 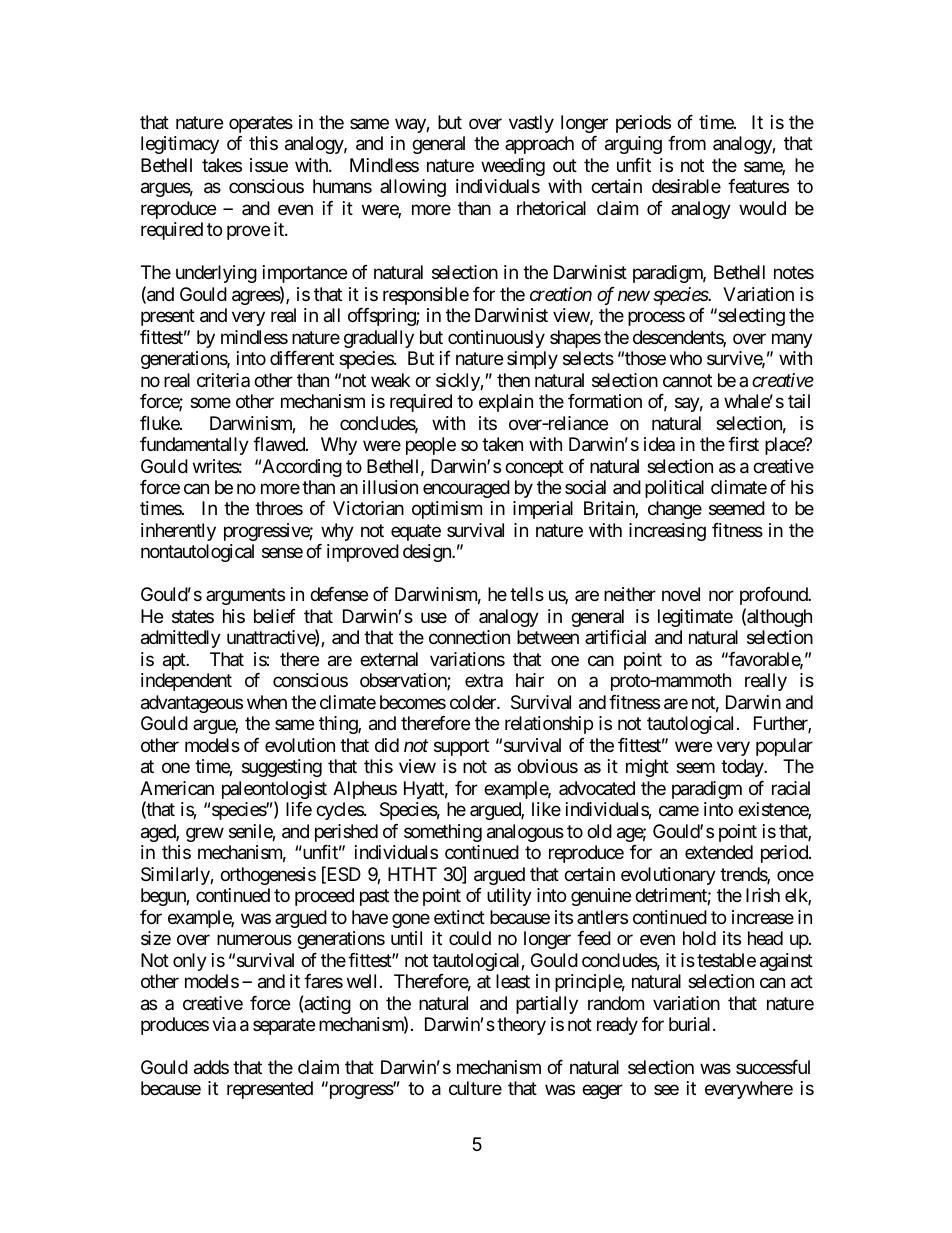 I want to click on weeding, so click(x=513, y=167).
